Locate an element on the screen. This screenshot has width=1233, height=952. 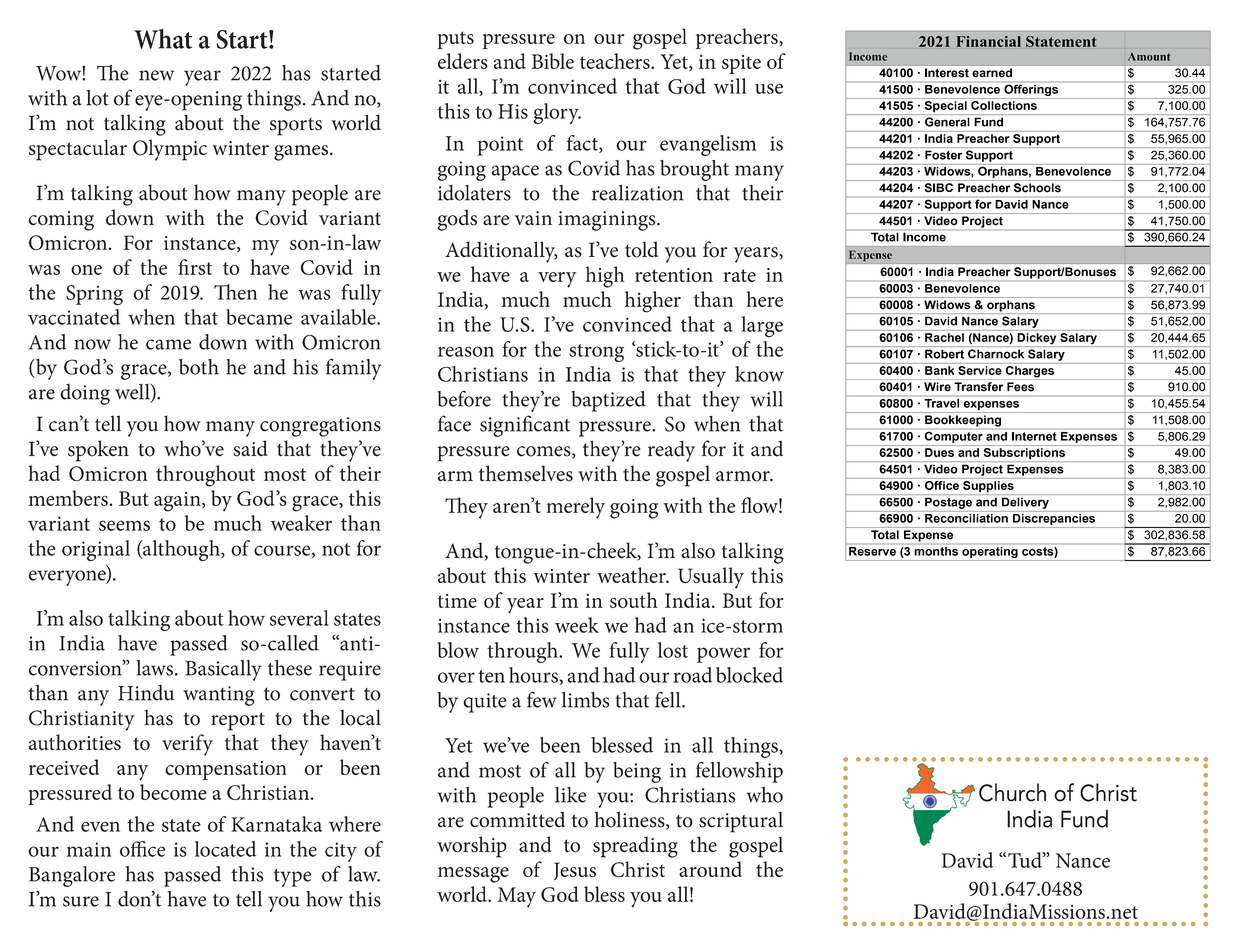
Church is located at coordinates (1012, 792).
